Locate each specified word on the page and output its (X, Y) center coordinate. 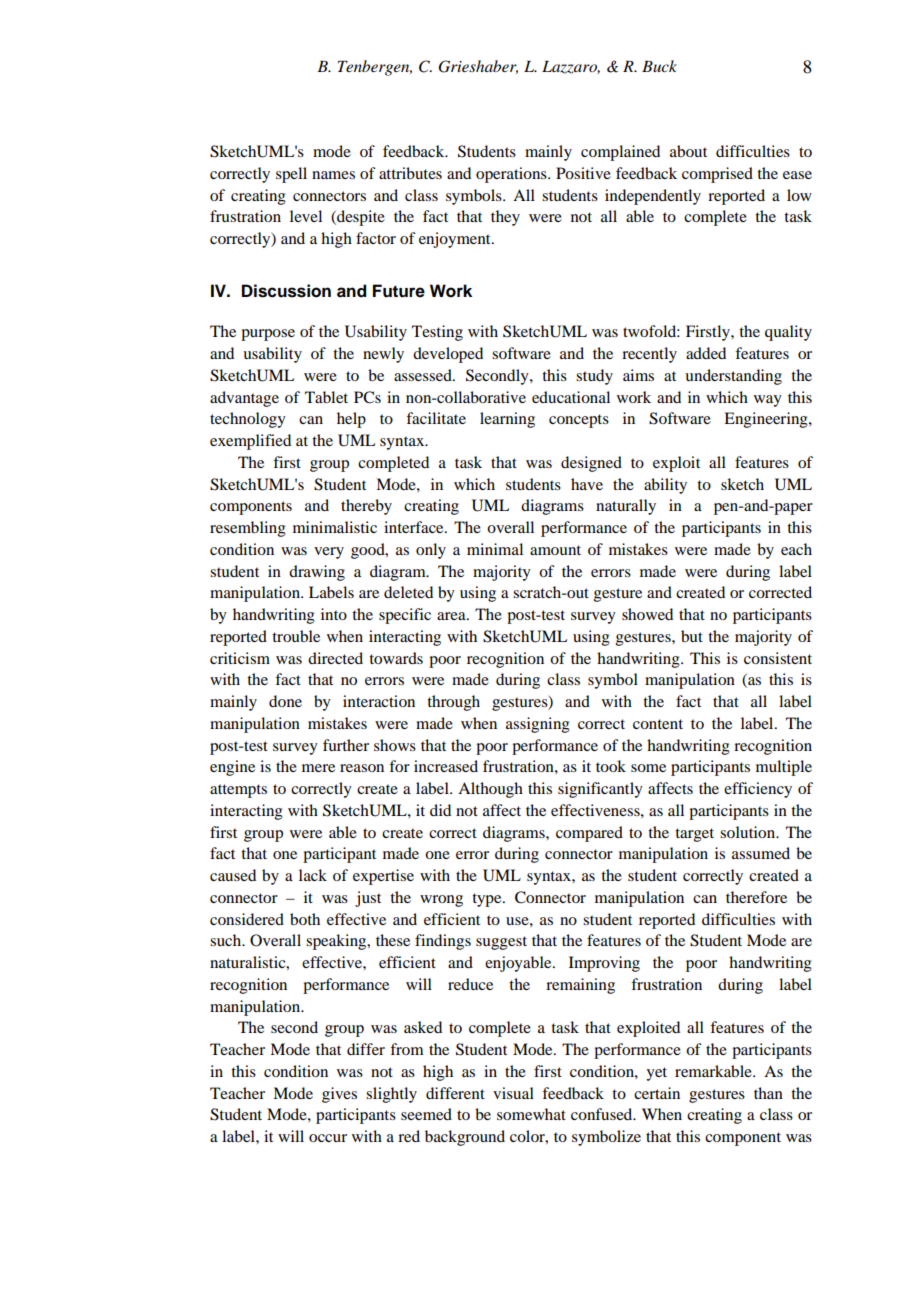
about (688, 151)
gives (339, 1095)
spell (291, 175)
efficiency (758, 790)
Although (490, 790)
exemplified (250, 442)
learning (507, 420)
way (768, 401)
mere (318, 768)
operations (512, 175)
